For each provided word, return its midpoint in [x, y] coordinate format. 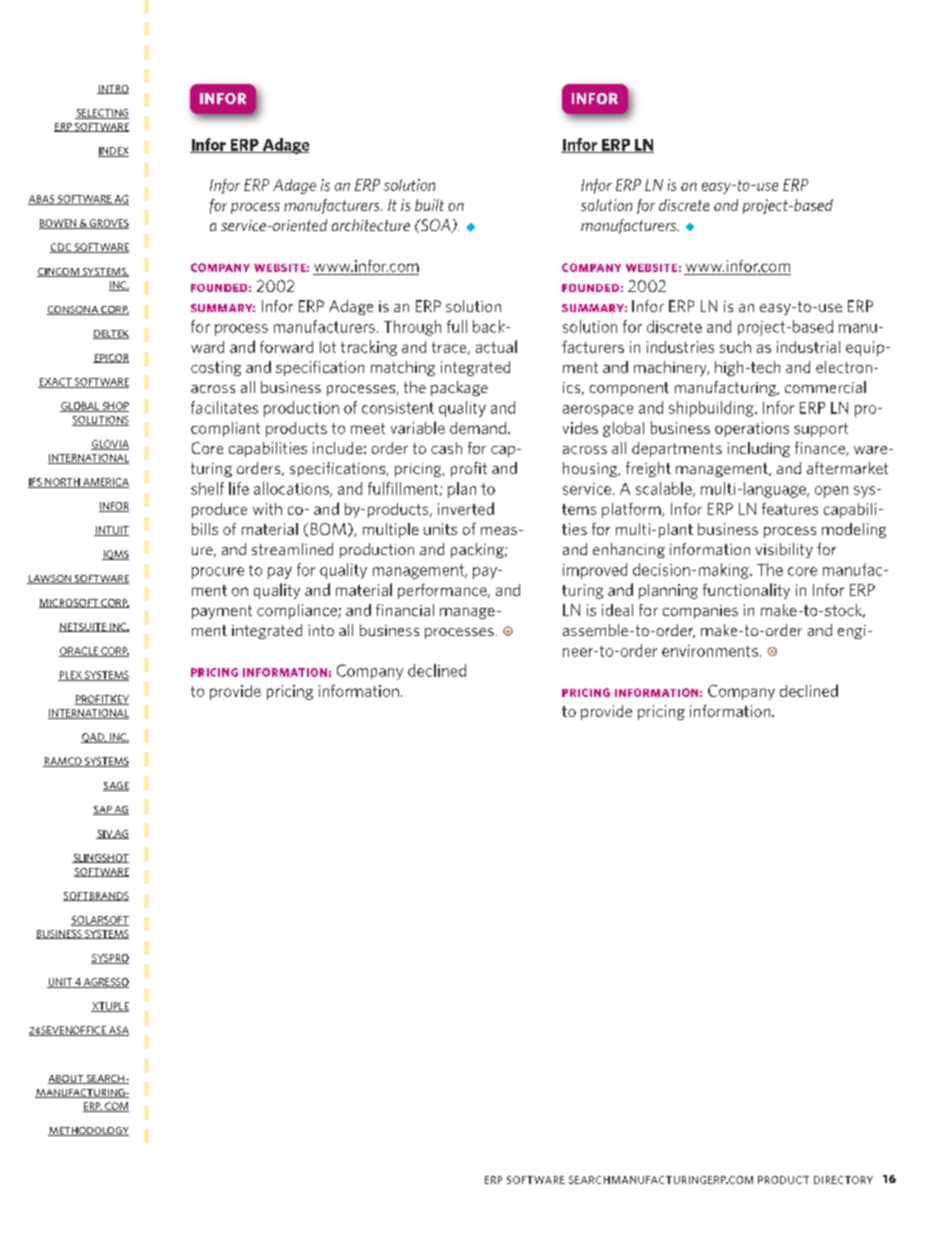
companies [700, 612]
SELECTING [102, 114]
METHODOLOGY [88, 1131]
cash [446, 448]
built [429, 205]
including [759, 449]
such [735, 347]
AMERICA [105, 483]
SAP [103, 810]
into [321, 630]
